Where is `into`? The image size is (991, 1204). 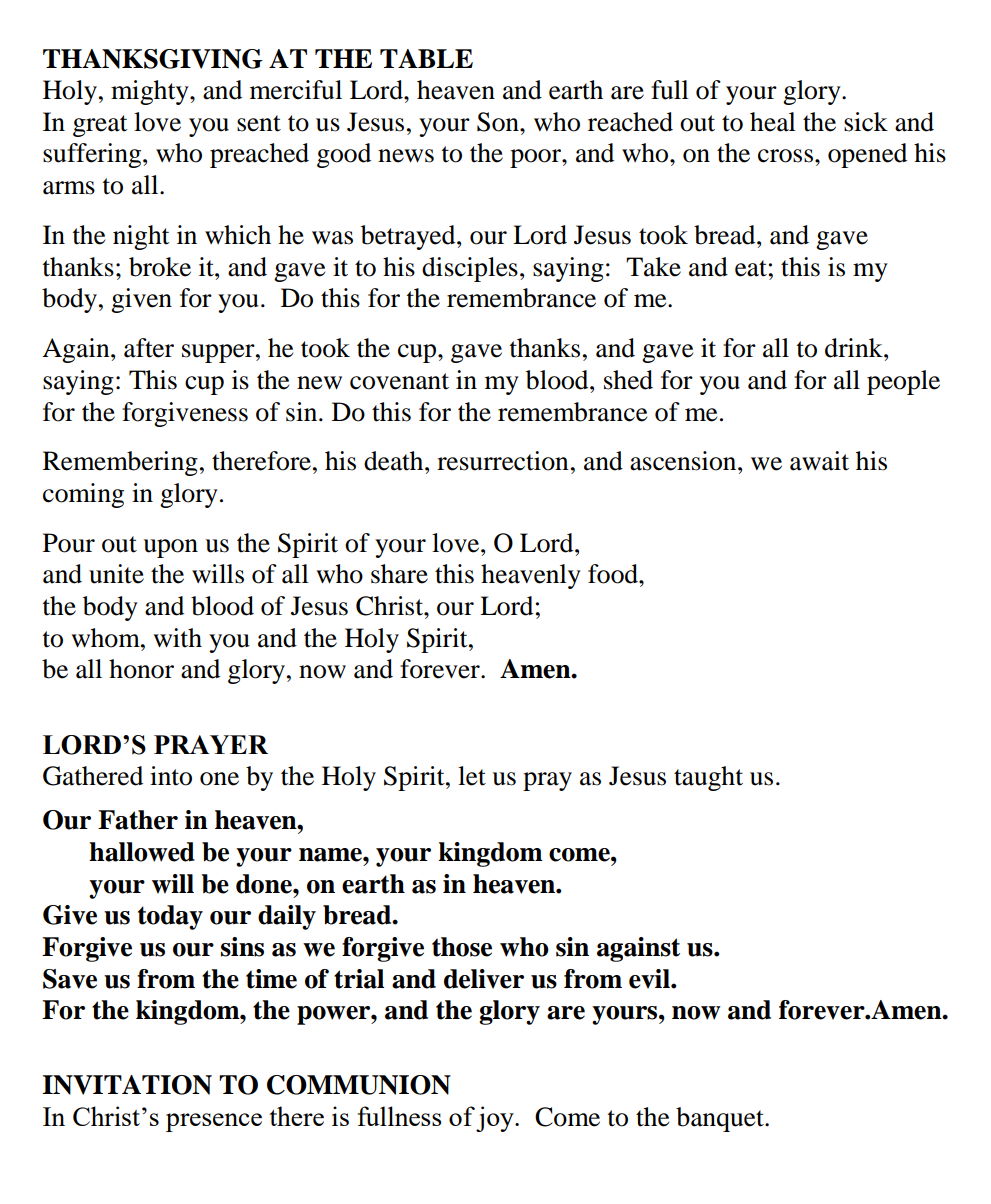
into is located at coordinates (171, 776).
